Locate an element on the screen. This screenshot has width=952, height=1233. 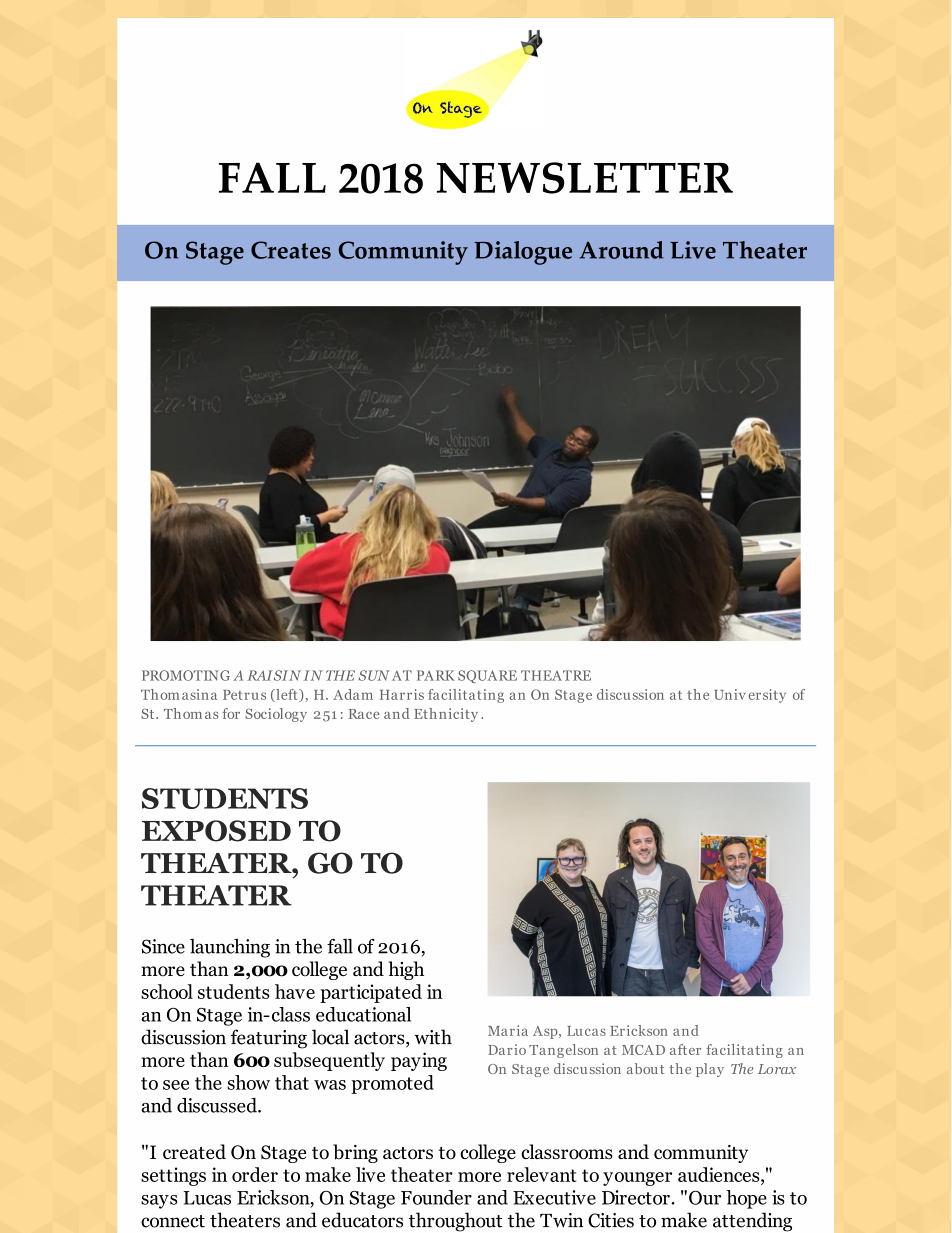
Creates is located at coordinates (291, 250).
